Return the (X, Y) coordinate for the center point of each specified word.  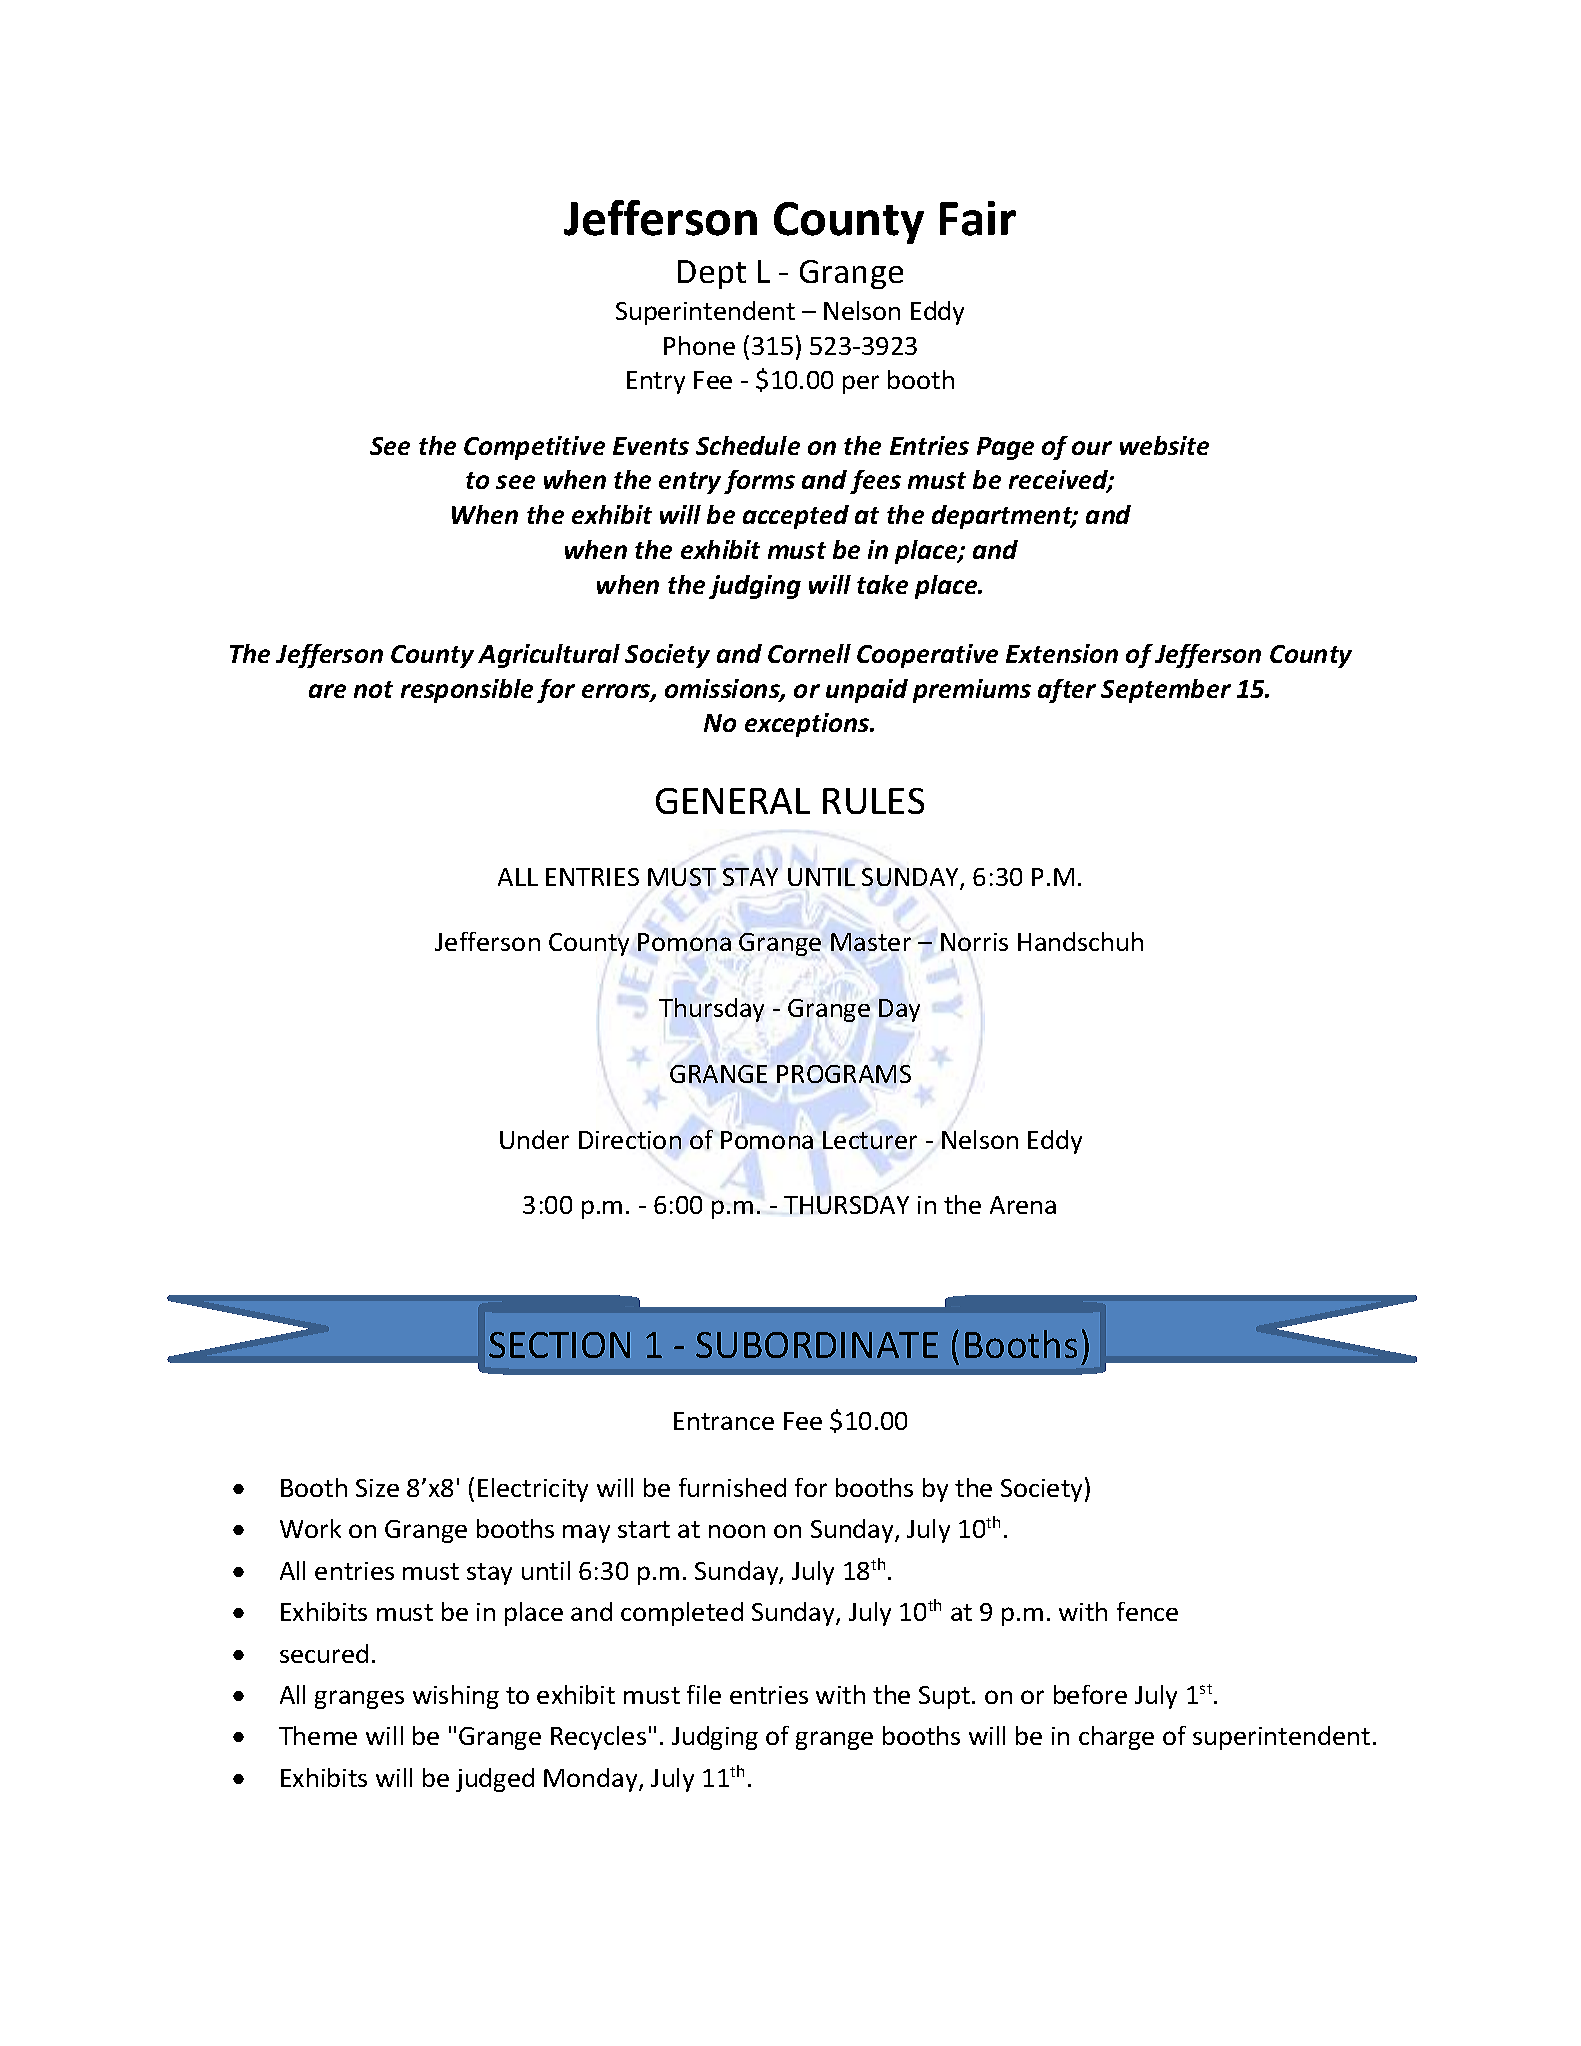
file (704, 1694)
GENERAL (733, 801)
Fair (978, 218)
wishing (456, 1697)
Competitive (534, 448)
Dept (712, 274)
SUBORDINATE (817, 1345)
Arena (1023, 1205)
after (1067, 691)
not (373, 689)
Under (534, 1139)
